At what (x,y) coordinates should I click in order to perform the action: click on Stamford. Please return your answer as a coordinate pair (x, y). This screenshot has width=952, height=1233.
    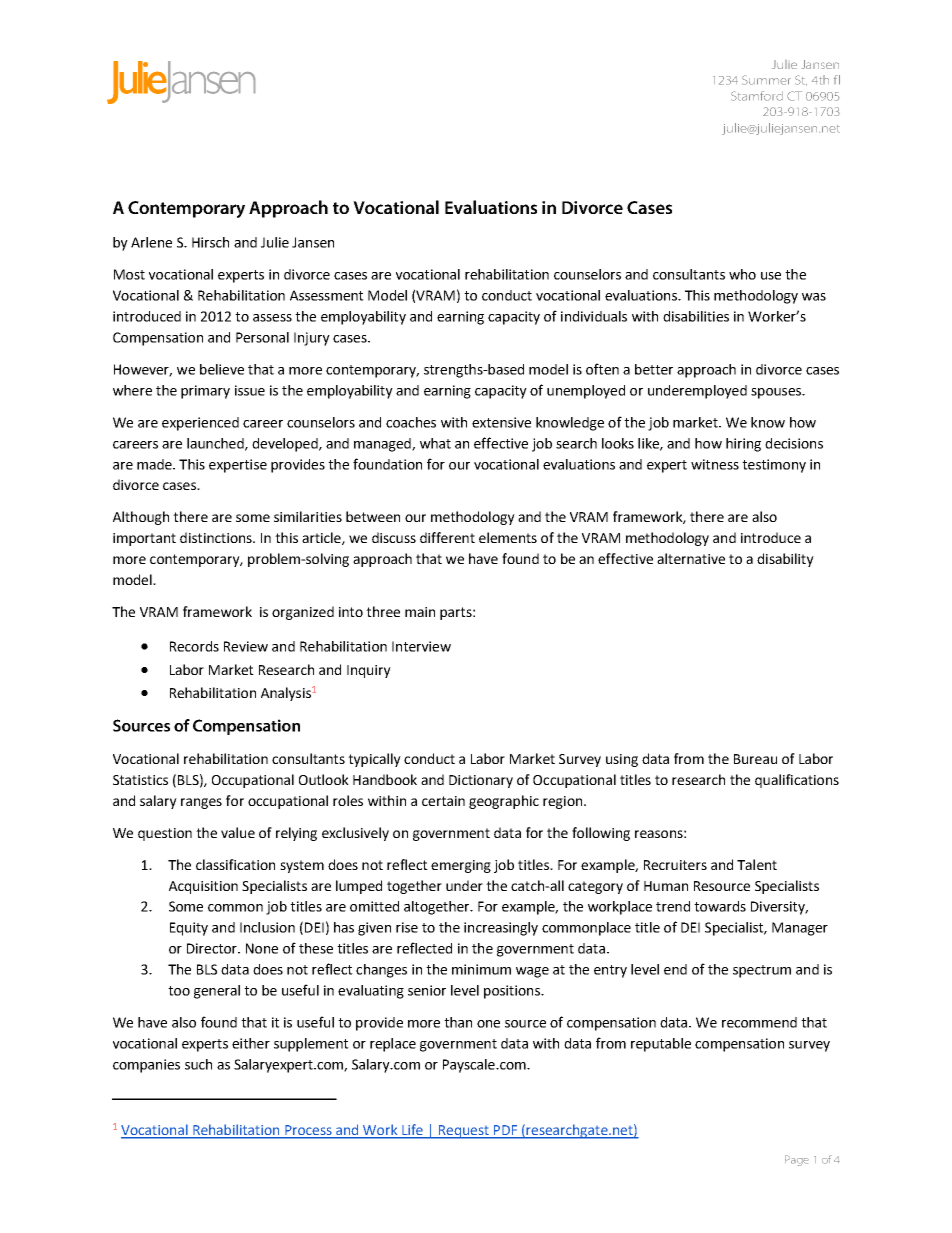
    Looking at the image, I should click on (757, 96).
